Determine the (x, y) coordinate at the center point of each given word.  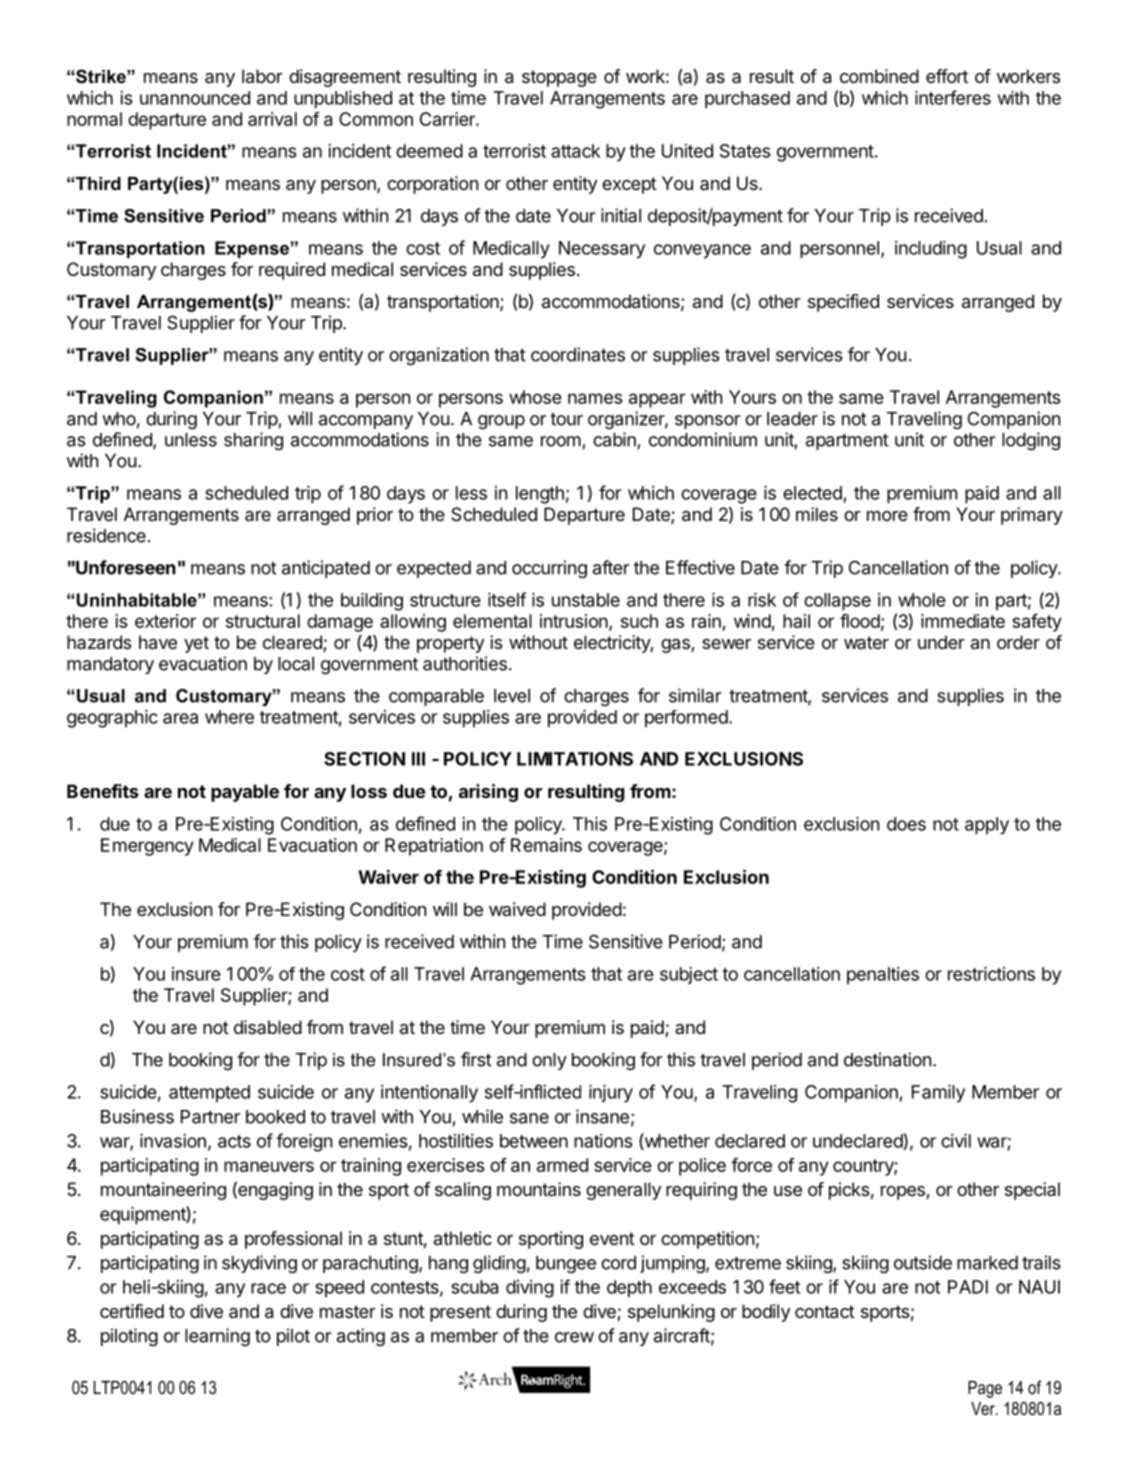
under (941, 642)
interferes (953, 97)
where (229, 717)
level (512, 696)
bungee (566, 1264)
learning (217, 1337)
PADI (968, 1287)
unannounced (195, 98)
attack (575, 151)
